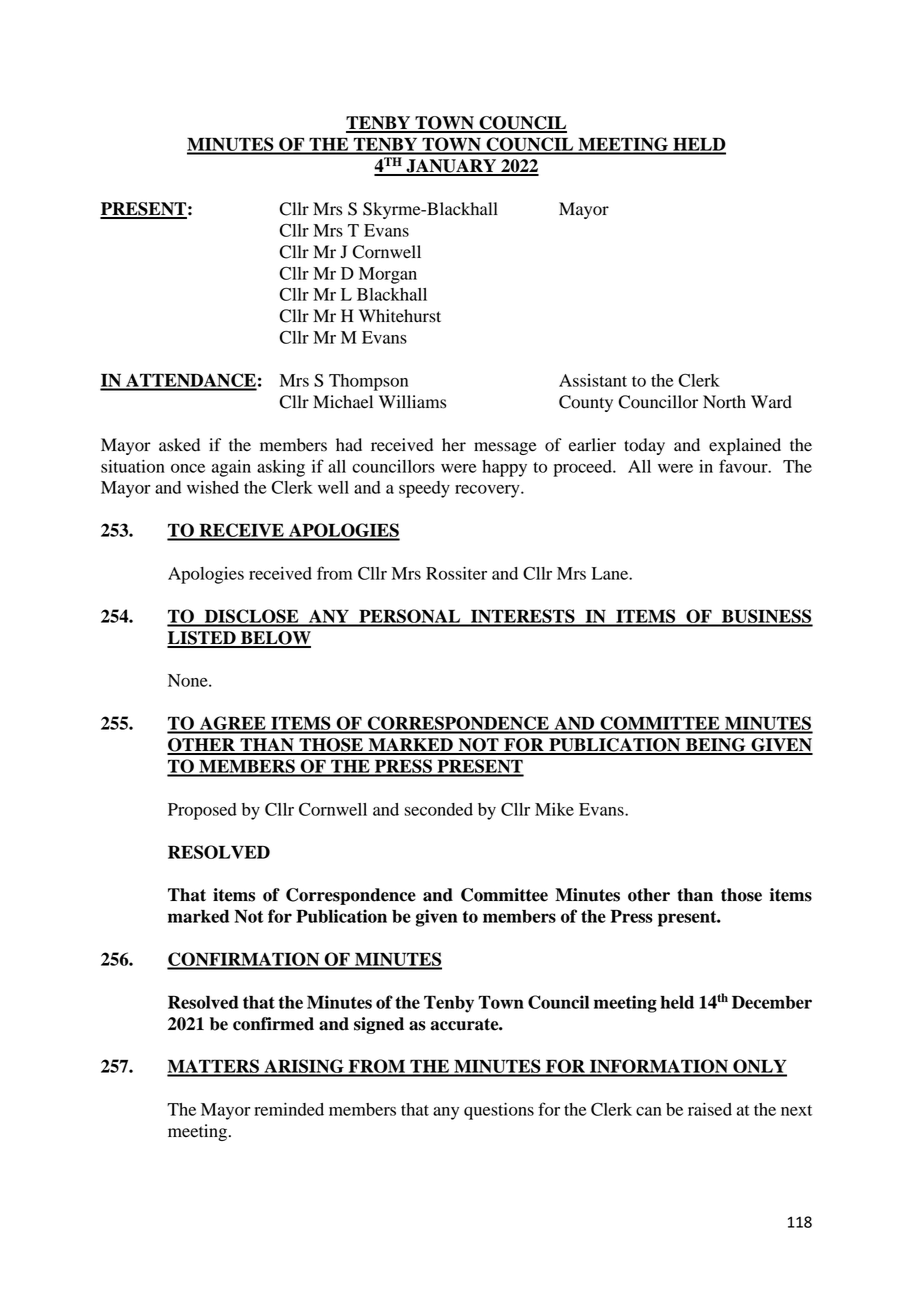 Image resolution: width=924 pixels, height=1308 pixels. I want to click on raised, so click(710, 1109).
